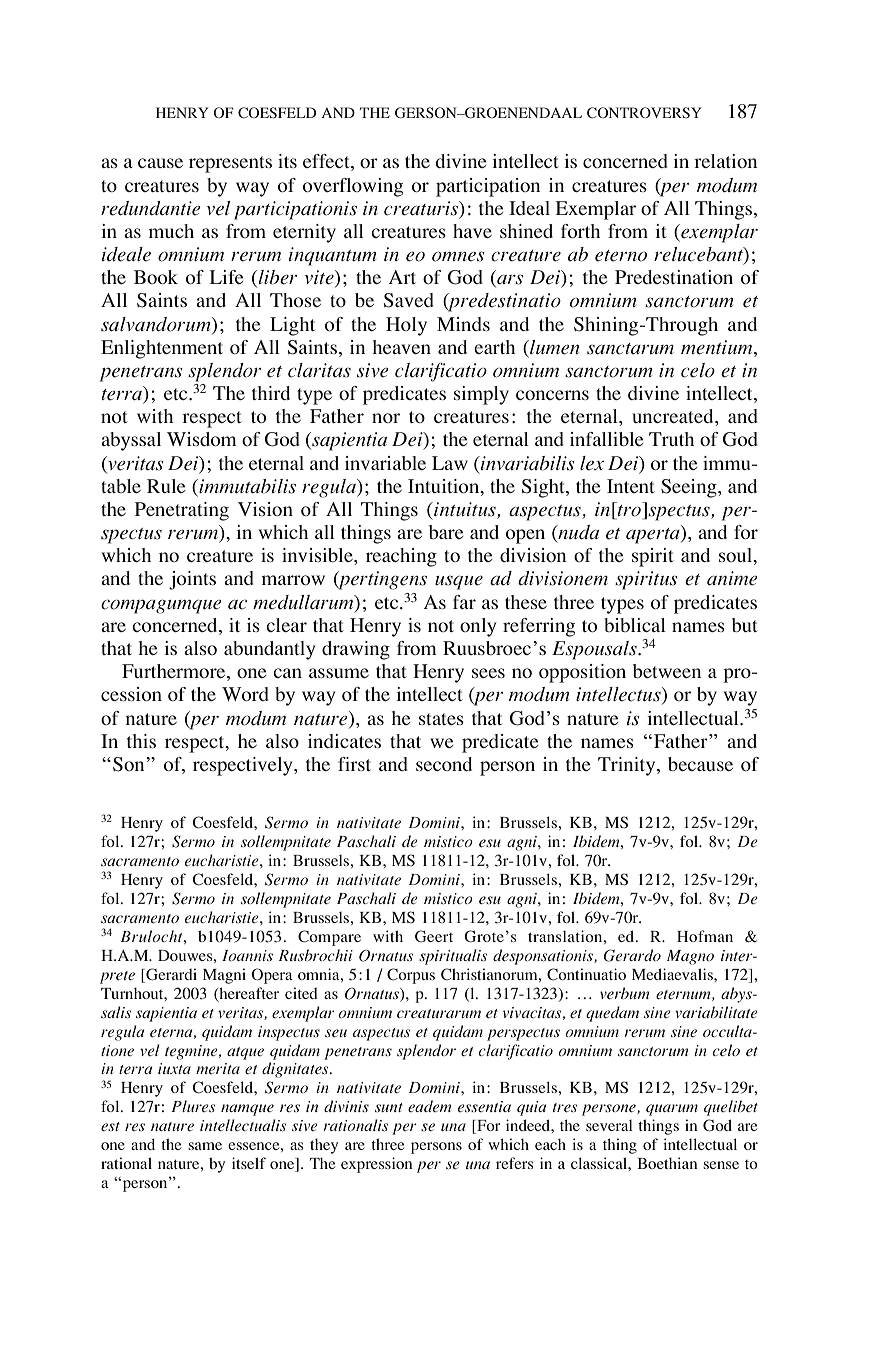 The image size is (896, 1345). Describe the element at coordinates (205, 1146) in the page. I see `same` at that location.
